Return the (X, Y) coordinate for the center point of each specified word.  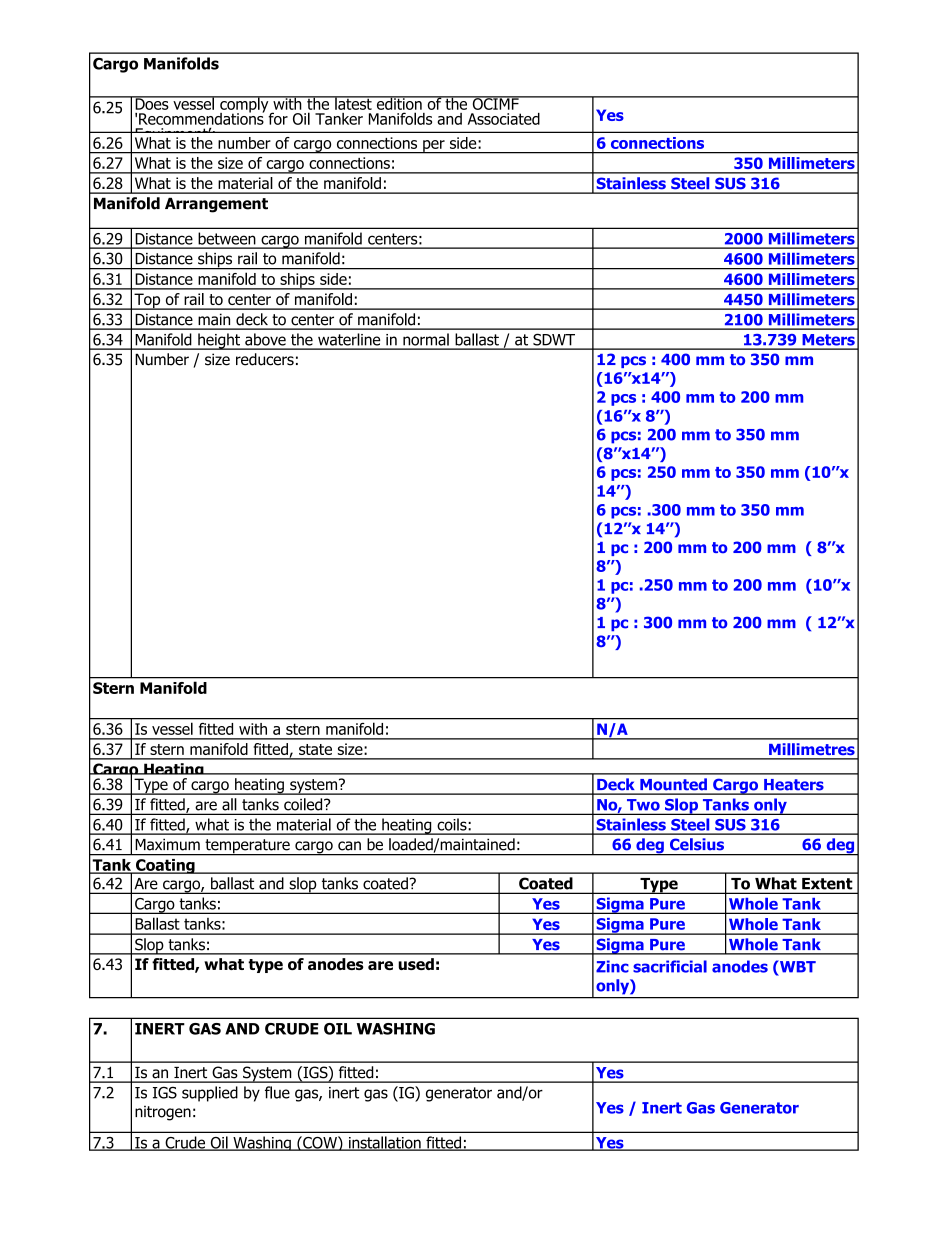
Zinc (612, 966)
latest (353, 103)
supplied (210, 1094)
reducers (265, 359)
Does (152, 103)
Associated (504, 119)
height (219, 341)
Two (643, 805)
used (416, 964)
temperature (247, 847)
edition (399, 103)
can (349, 846)
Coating (165, 866)
